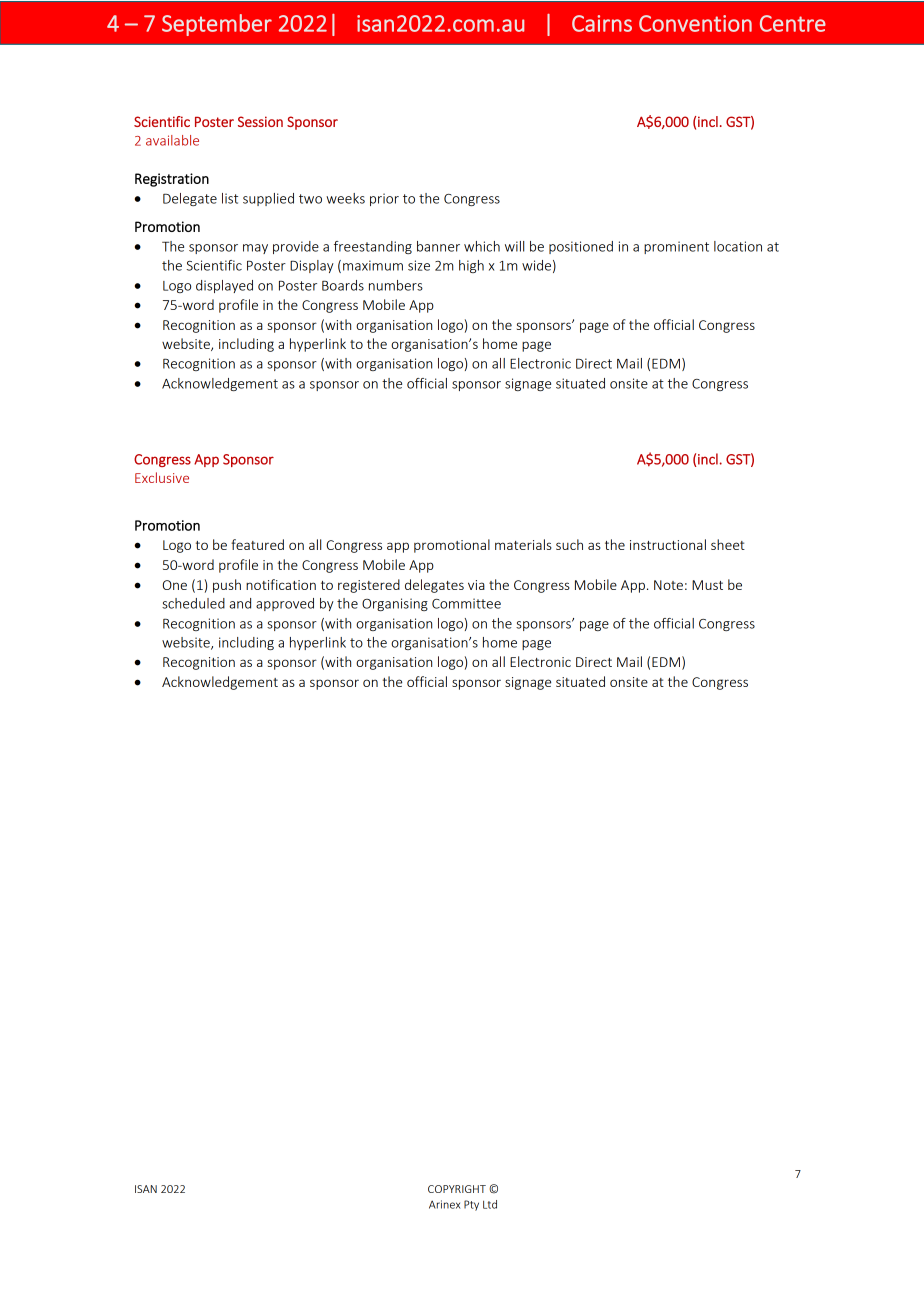  Describe the element at coordinates (728, 544) in the page. I see `sheet` at that location.
